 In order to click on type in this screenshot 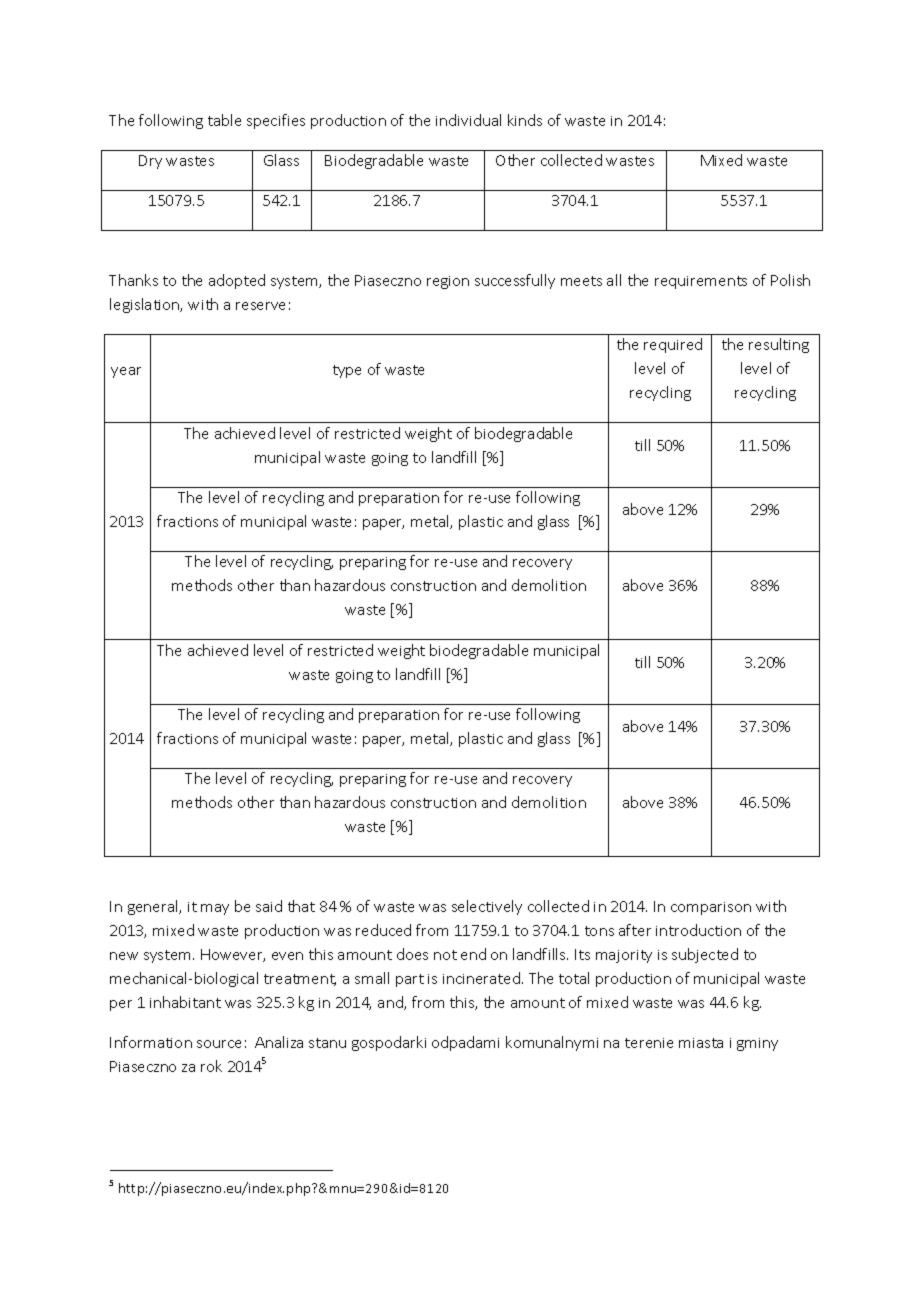, I will do `click(347, 371)`.
